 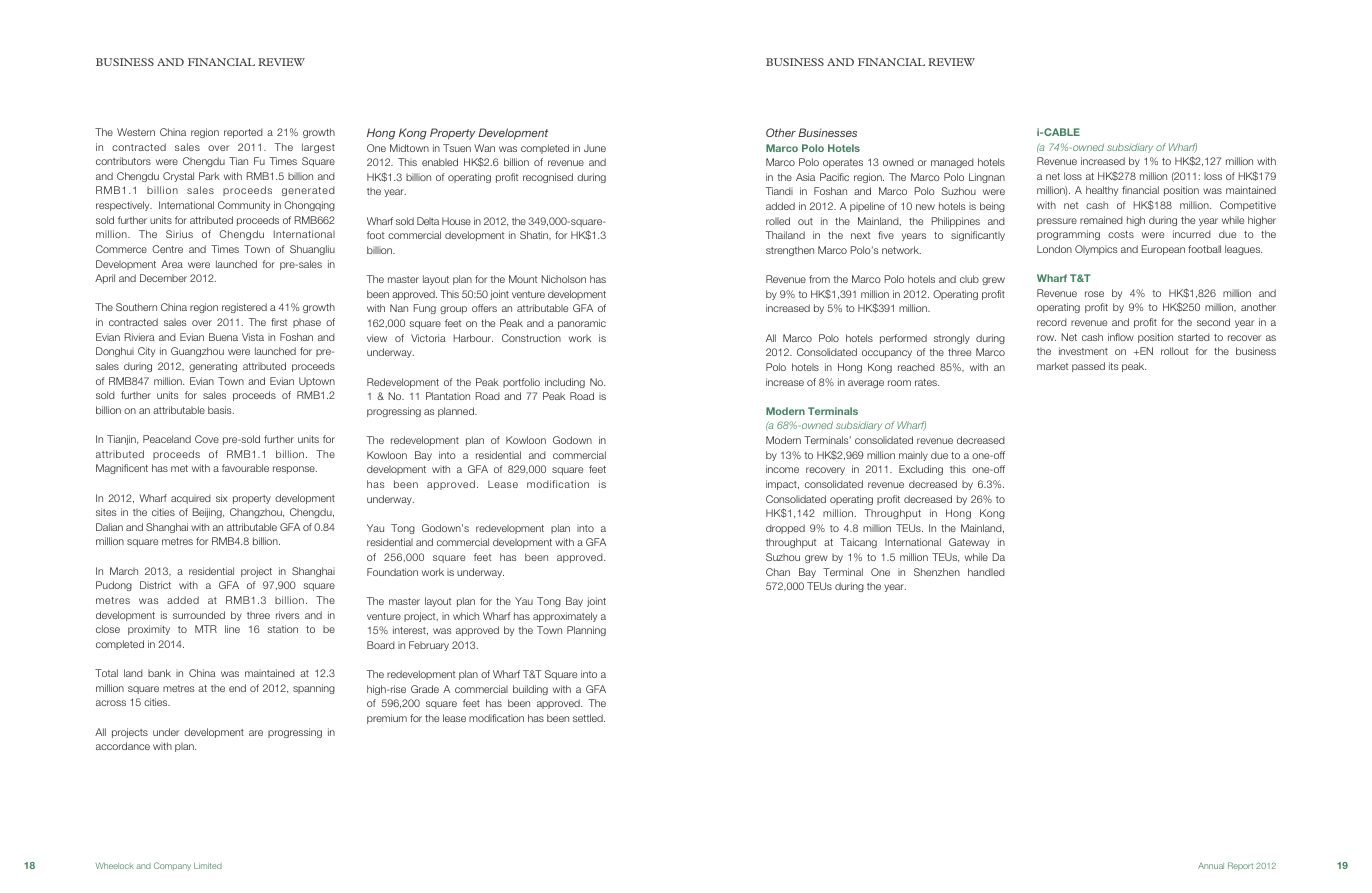 What do you see at coordinates (589, 718) in the image?
I see `settled` at bounding box center [589, 718].
